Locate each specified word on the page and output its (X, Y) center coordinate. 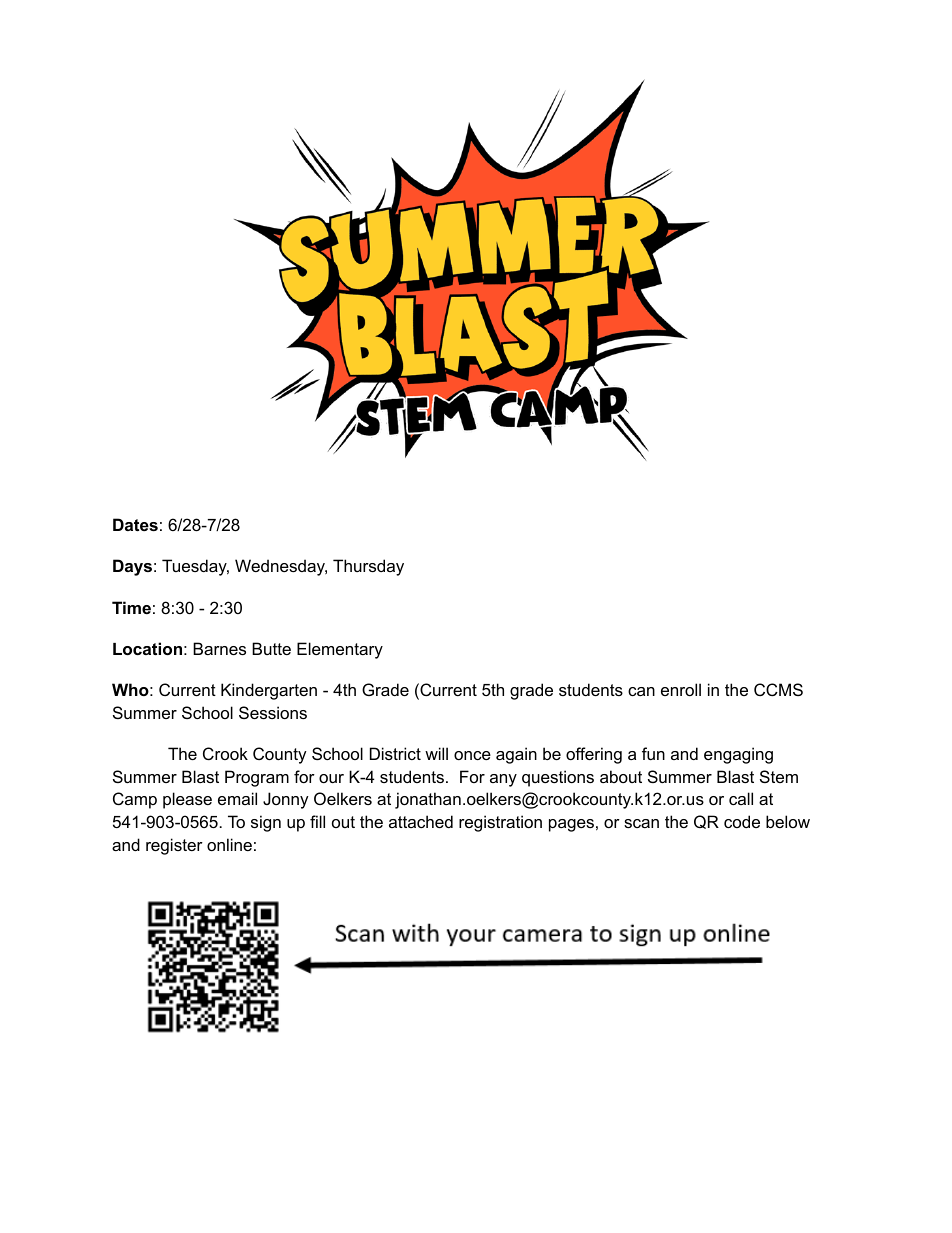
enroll (681, 689)
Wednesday (281, 567)
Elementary (340, 650)
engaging (738, 755)
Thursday (368, 567)
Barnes (219, 648)
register (174, 846)
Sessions (273, 712)
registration (500, 823)
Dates (135, 524)
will (436, 753)
